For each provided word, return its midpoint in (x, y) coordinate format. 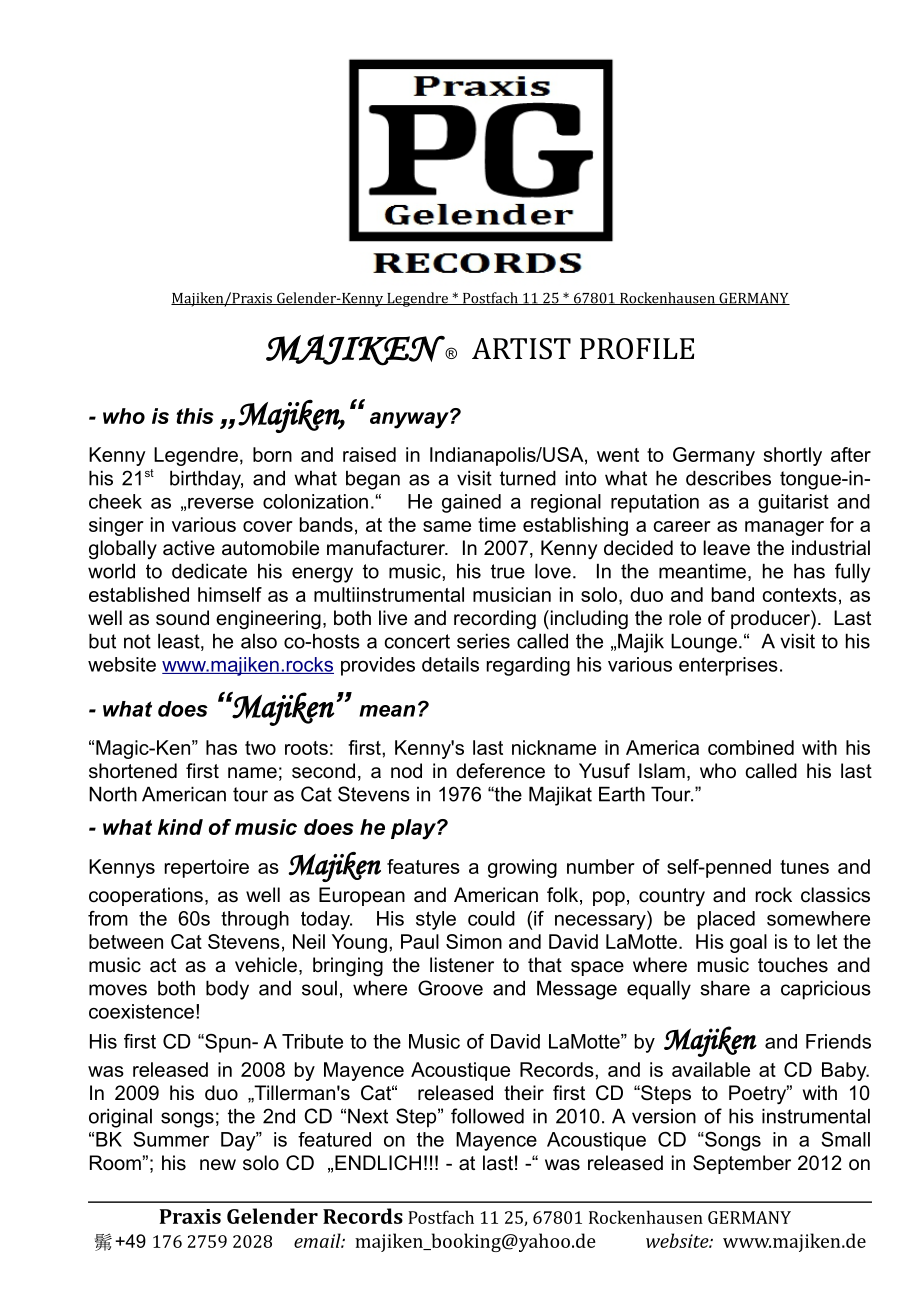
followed (487, 1116)
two (260, 748)
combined (751, 747)
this (195, 416)
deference (500, 771)
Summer (171, 1139)
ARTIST (521, 349)
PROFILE (637, 349)
